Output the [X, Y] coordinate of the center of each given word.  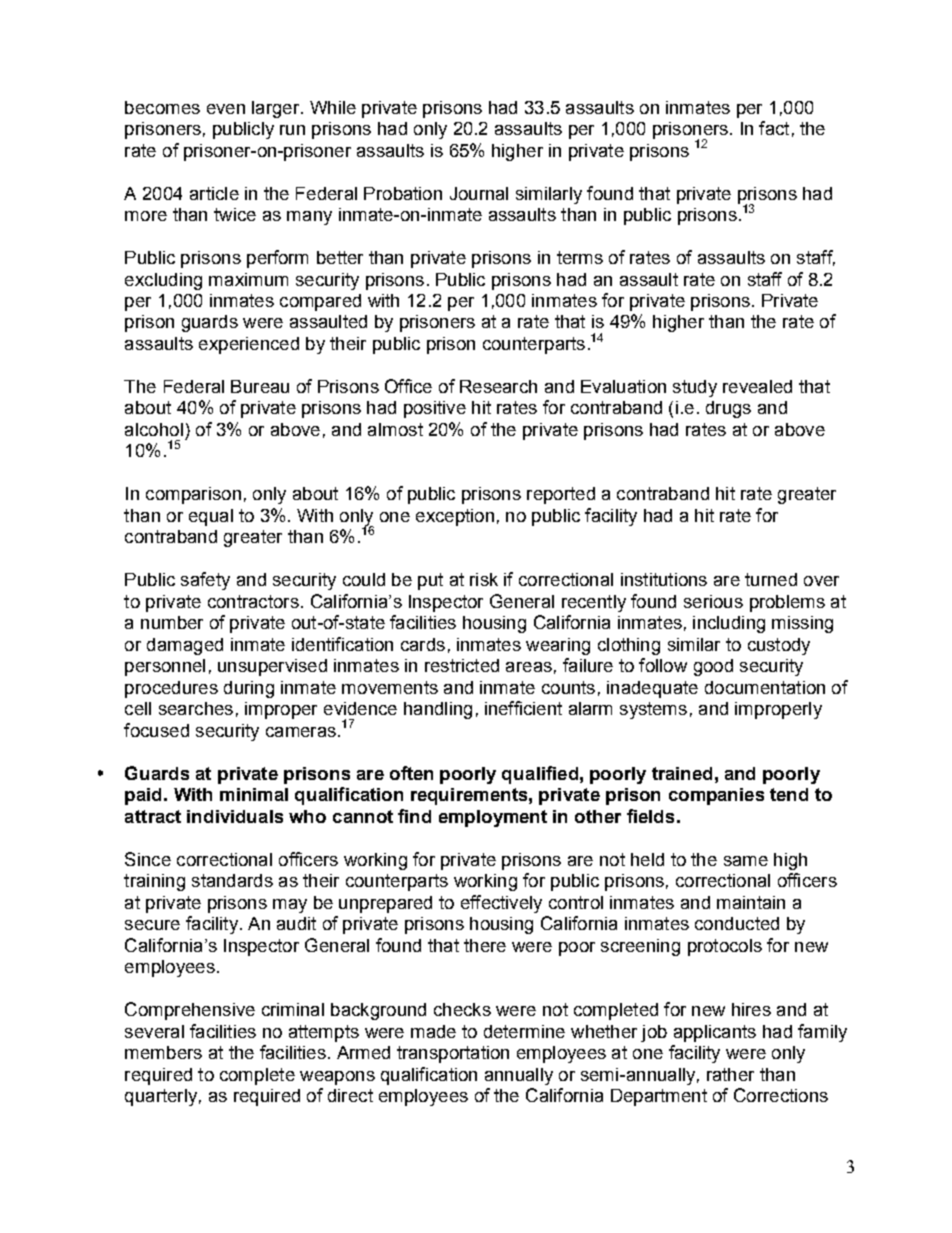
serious [713, 601]
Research [498, 386]
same [746, 861]
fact [774, 128]
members [163, 1052]
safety [205, 581]
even [226, 109]
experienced [249, 345]
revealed [757, 386]
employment [493, 818]
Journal [479, 193]
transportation [453, 1054]
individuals [235, 816]
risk [484, 579]
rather [730, 1074]
